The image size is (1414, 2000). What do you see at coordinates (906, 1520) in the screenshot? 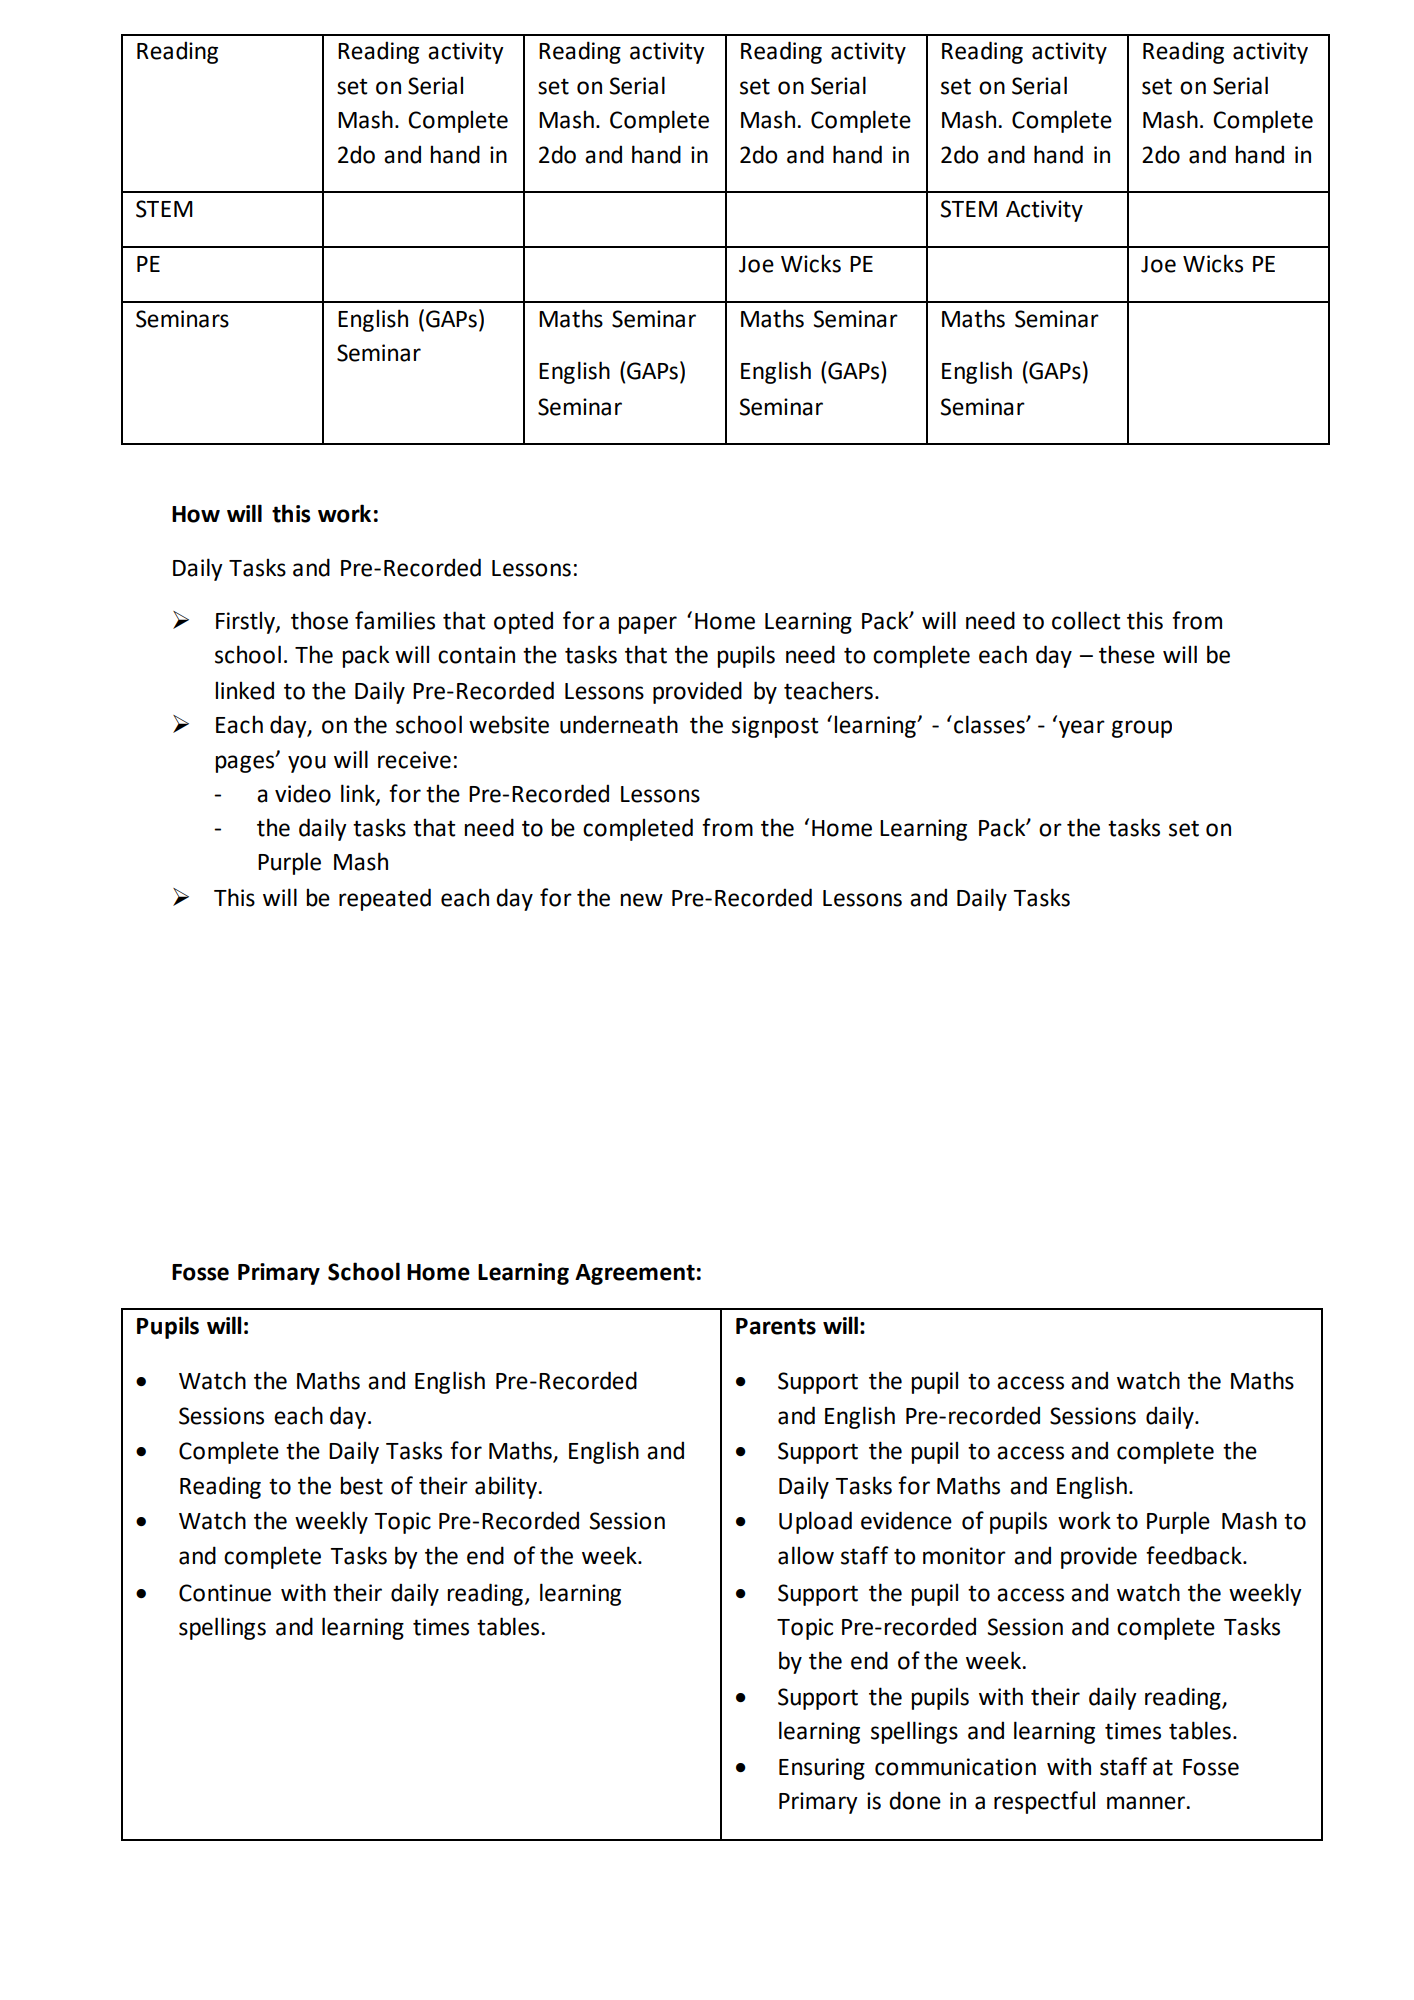
I see `evidence` at bounding box center [906, 1520].
